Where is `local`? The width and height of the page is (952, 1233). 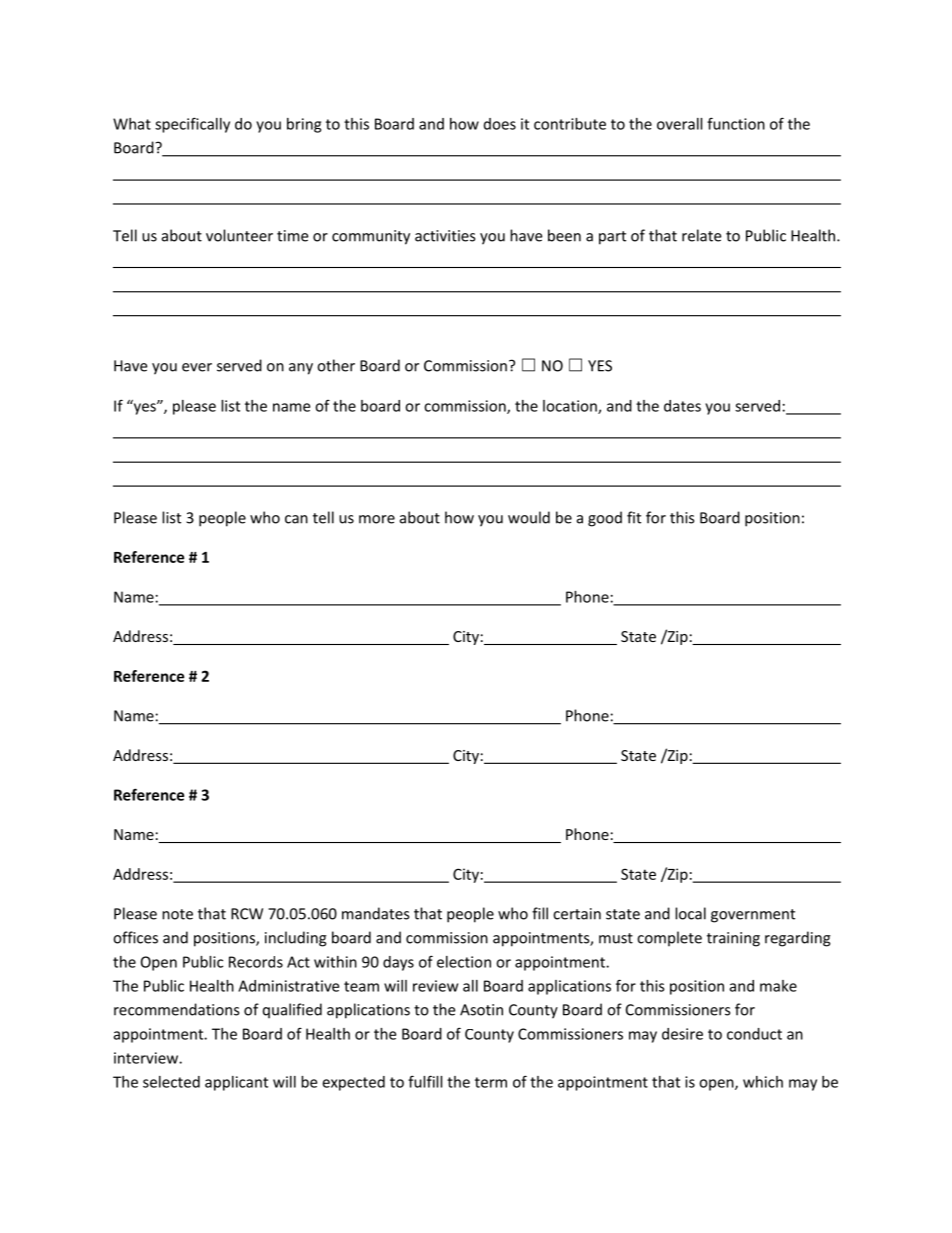 local is located at coordinates (690, 913).
